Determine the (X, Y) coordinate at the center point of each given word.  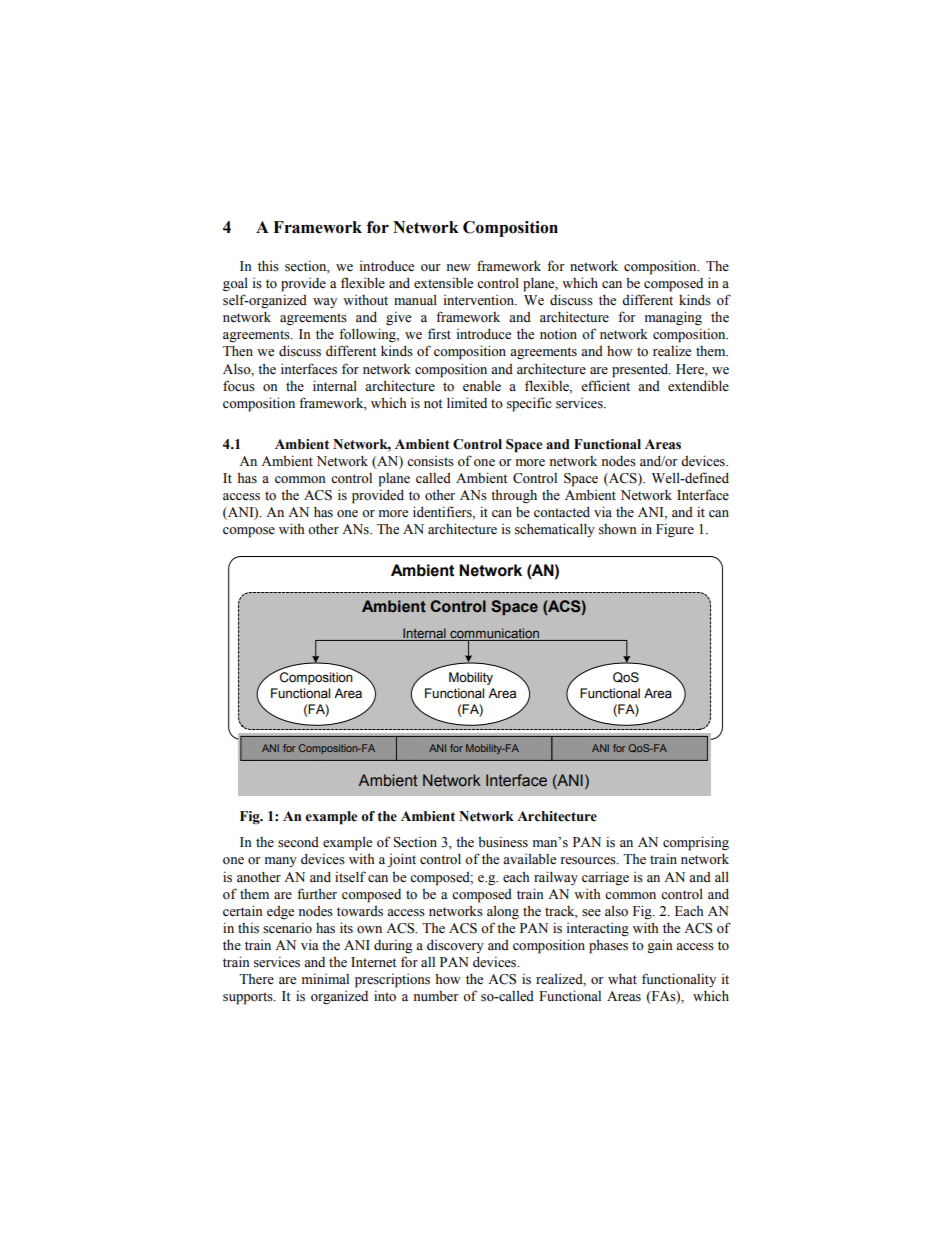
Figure (675, 530)
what (622, 978)
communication (494, 634)
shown (618, 529)
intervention (480, 300)
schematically (555, 530)
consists (430, 461)
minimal (325, 978)
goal (235, 284)
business (503, 842)
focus (239, 386)
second (298, 842)
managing (673, 318)
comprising (696, 843)
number (436, 996)
